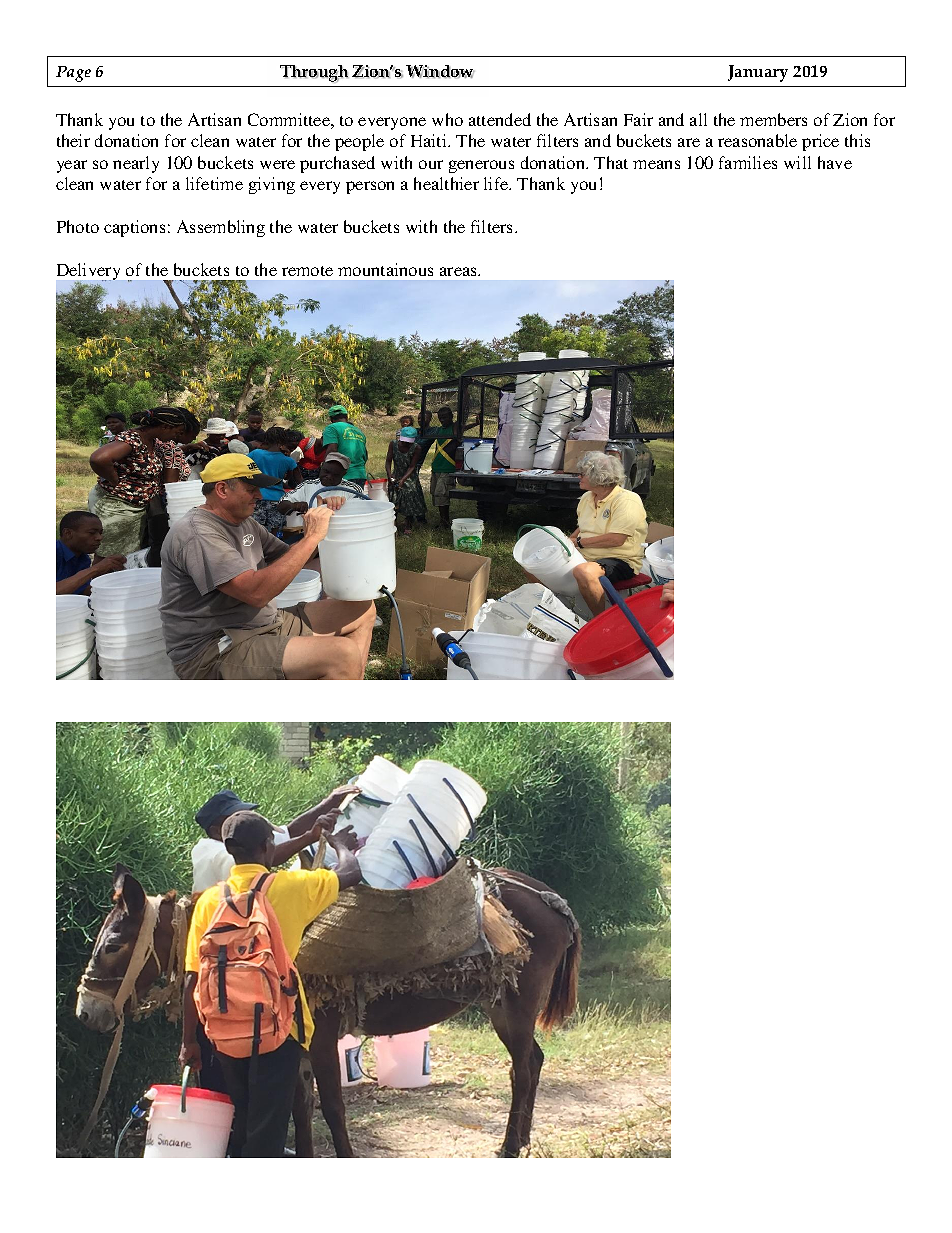  What do you see at coordinates (748, 162) in the image?
I see `families` at bounding box center [748, 162].
